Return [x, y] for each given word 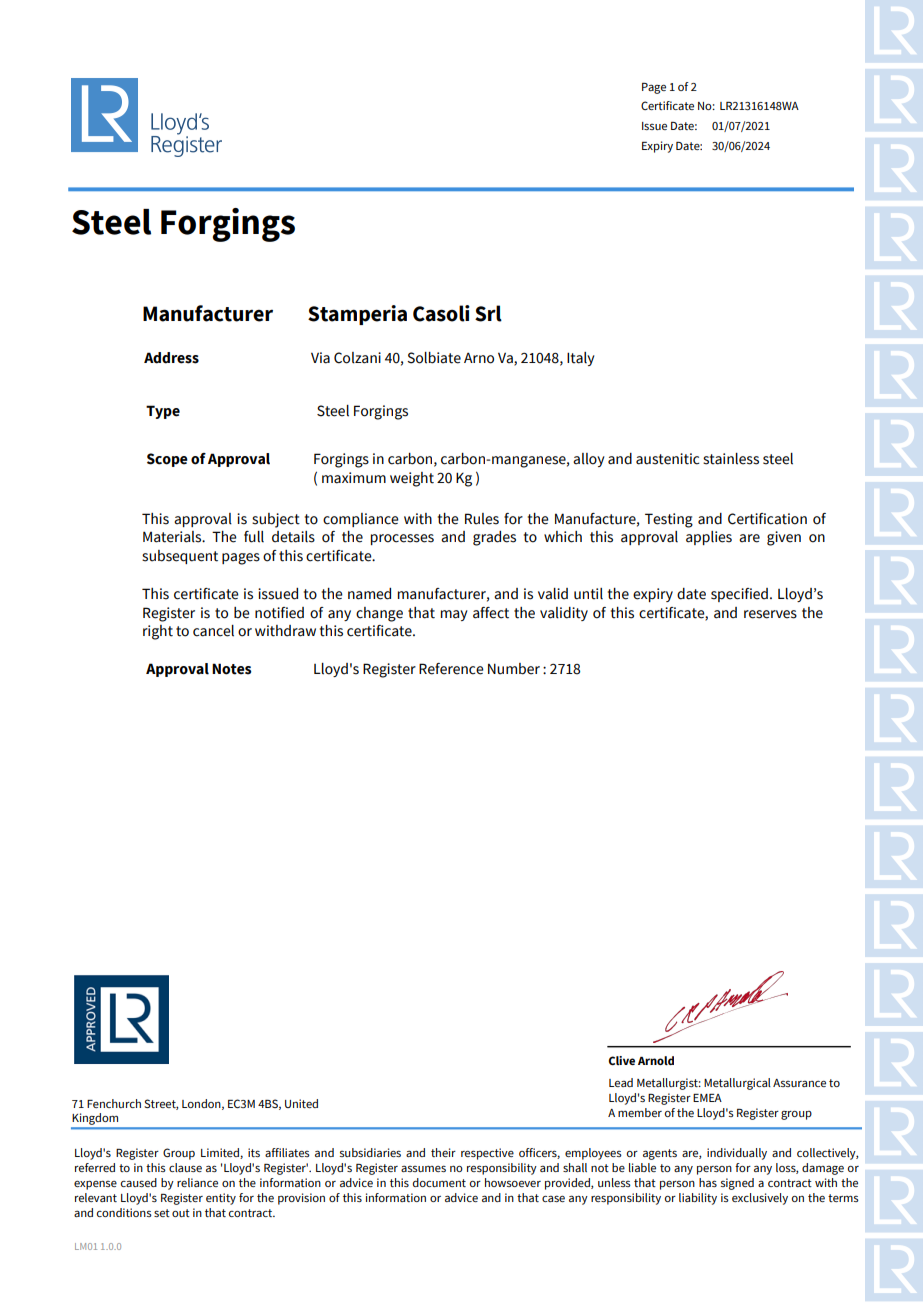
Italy [581, 359]
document [439, 1182]
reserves [770, 614]
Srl [488, 313]
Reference [451, 669]
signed [737, 1184]
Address [171, 358]
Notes [231, 669]
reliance [197, 1182]
